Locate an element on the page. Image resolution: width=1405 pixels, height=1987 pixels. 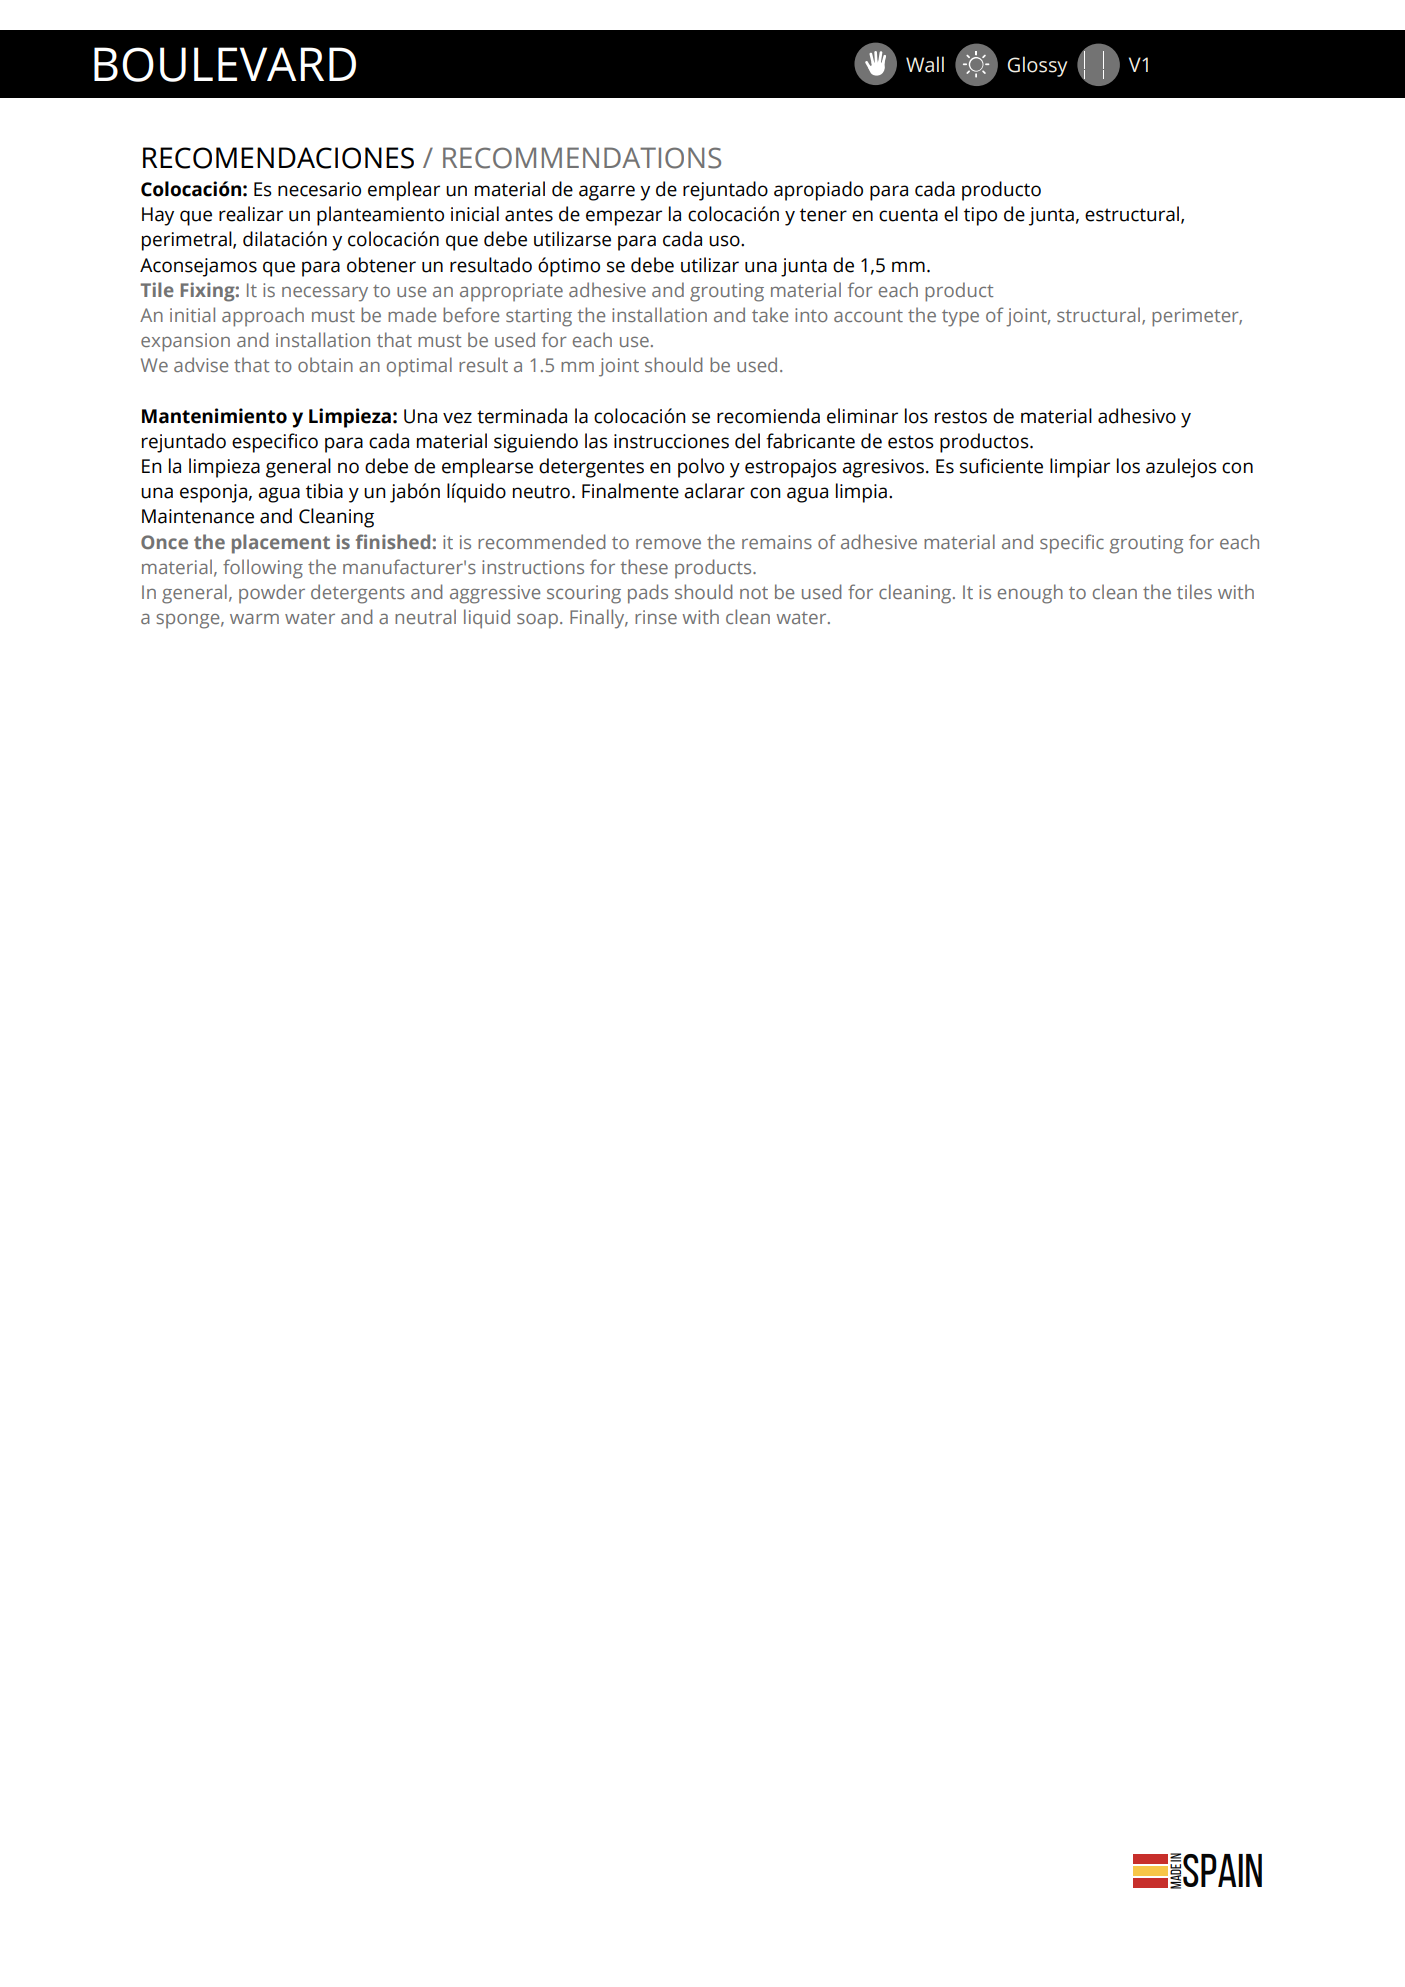
Glossy is located at coordinates (1037, 66).
